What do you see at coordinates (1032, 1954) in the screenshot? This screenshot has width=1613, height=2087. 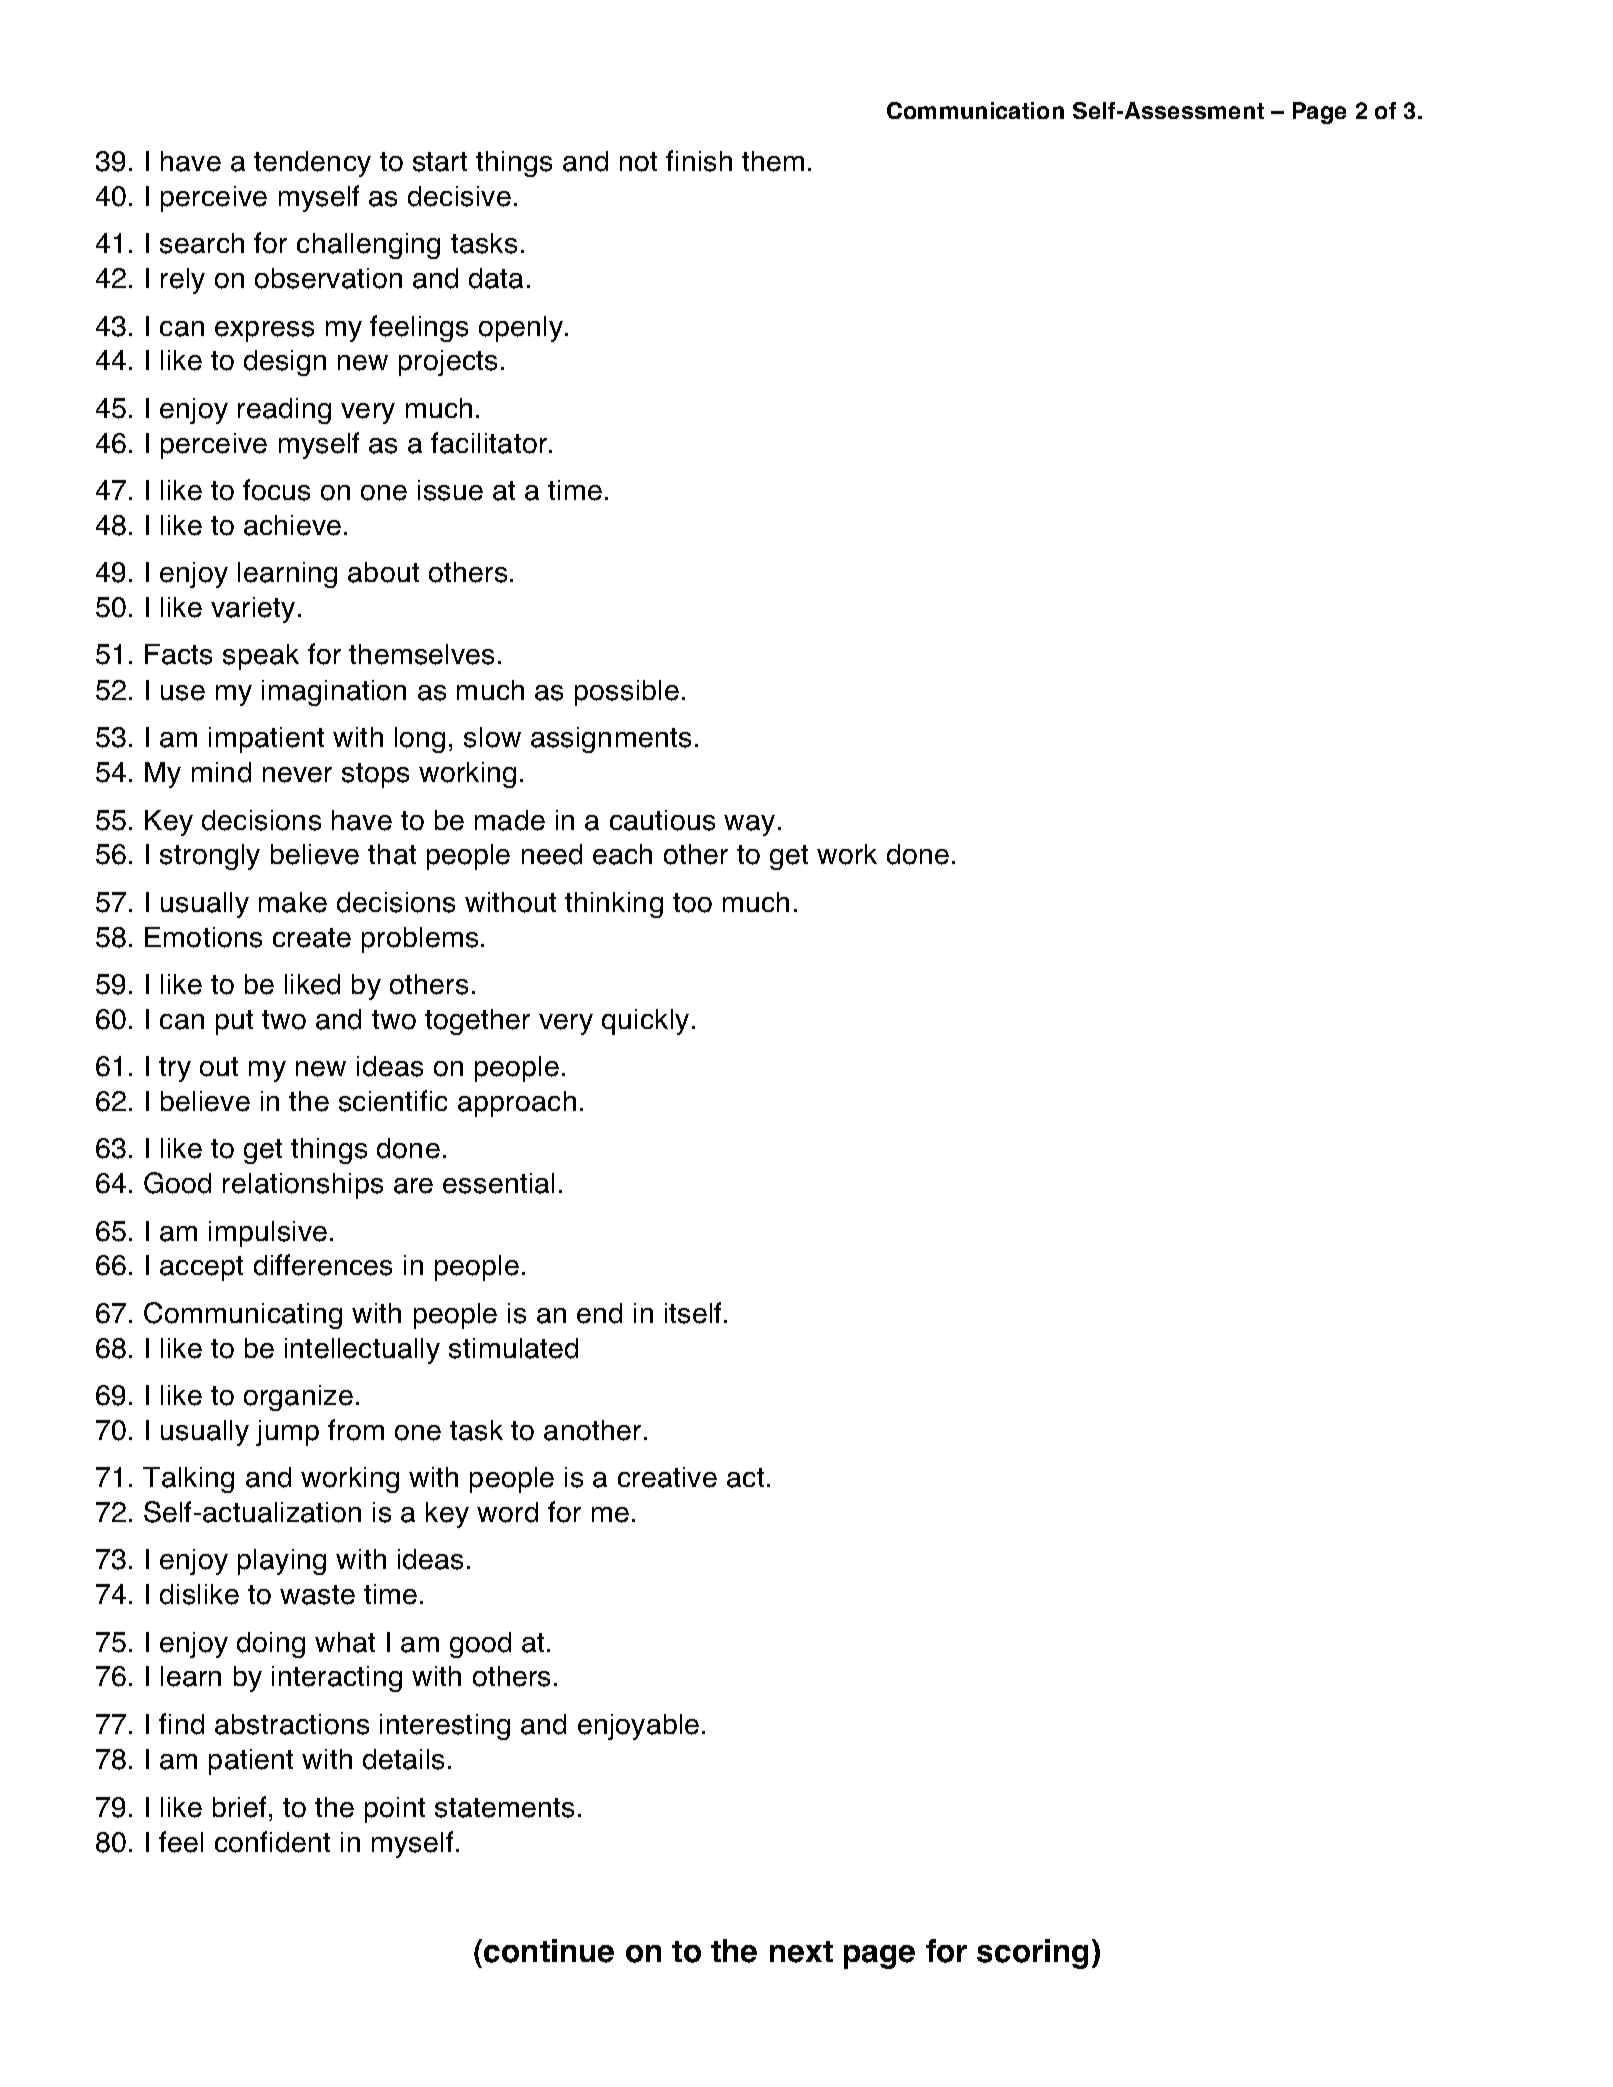 I see `scoring` at bounding box center [1032, 1954].
